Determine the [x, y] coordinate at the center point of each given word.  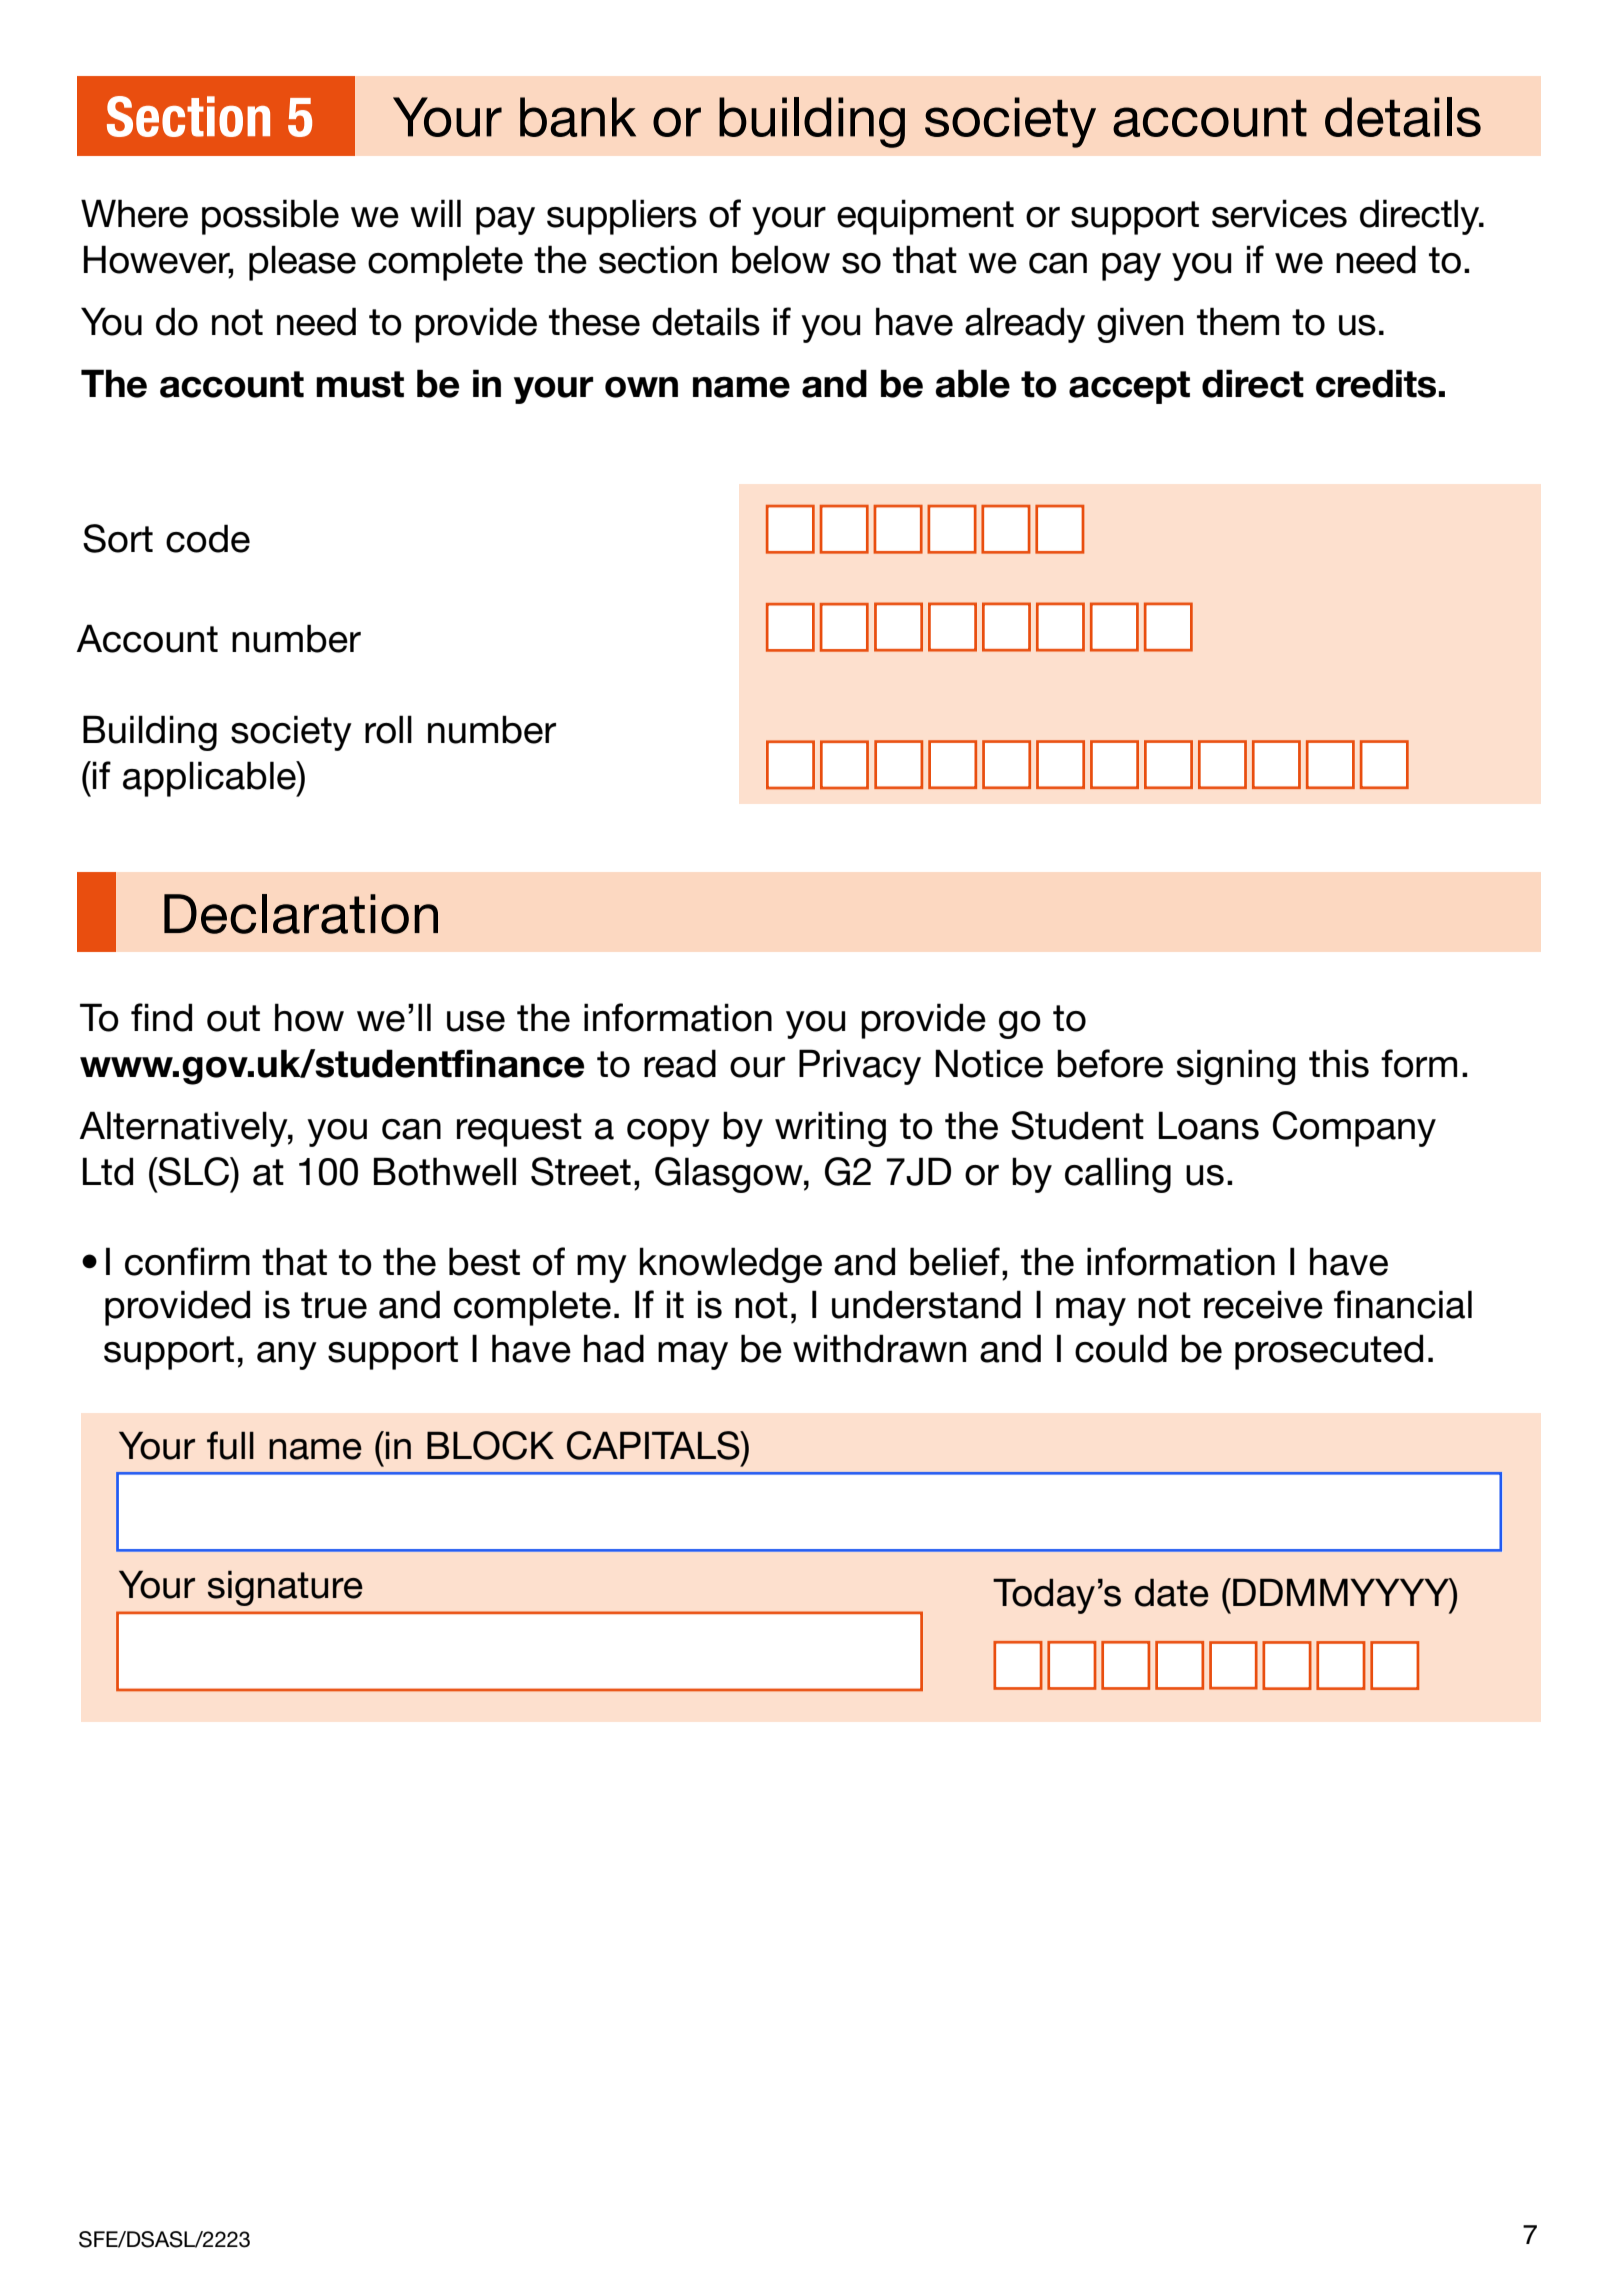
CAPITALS [654, 1445]
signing [1236, 1067]
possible [270, 217]
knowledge [731, 1265]
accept [1129, 387]
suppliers [622, 217]
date [1172, 1592]
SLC [194, 1171]
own [641, 387]
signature [285, 1588]
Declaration [301, 914]
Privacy [860, 1067]
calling [1118, 1175]
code [208, 538]
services [1279, 213]
